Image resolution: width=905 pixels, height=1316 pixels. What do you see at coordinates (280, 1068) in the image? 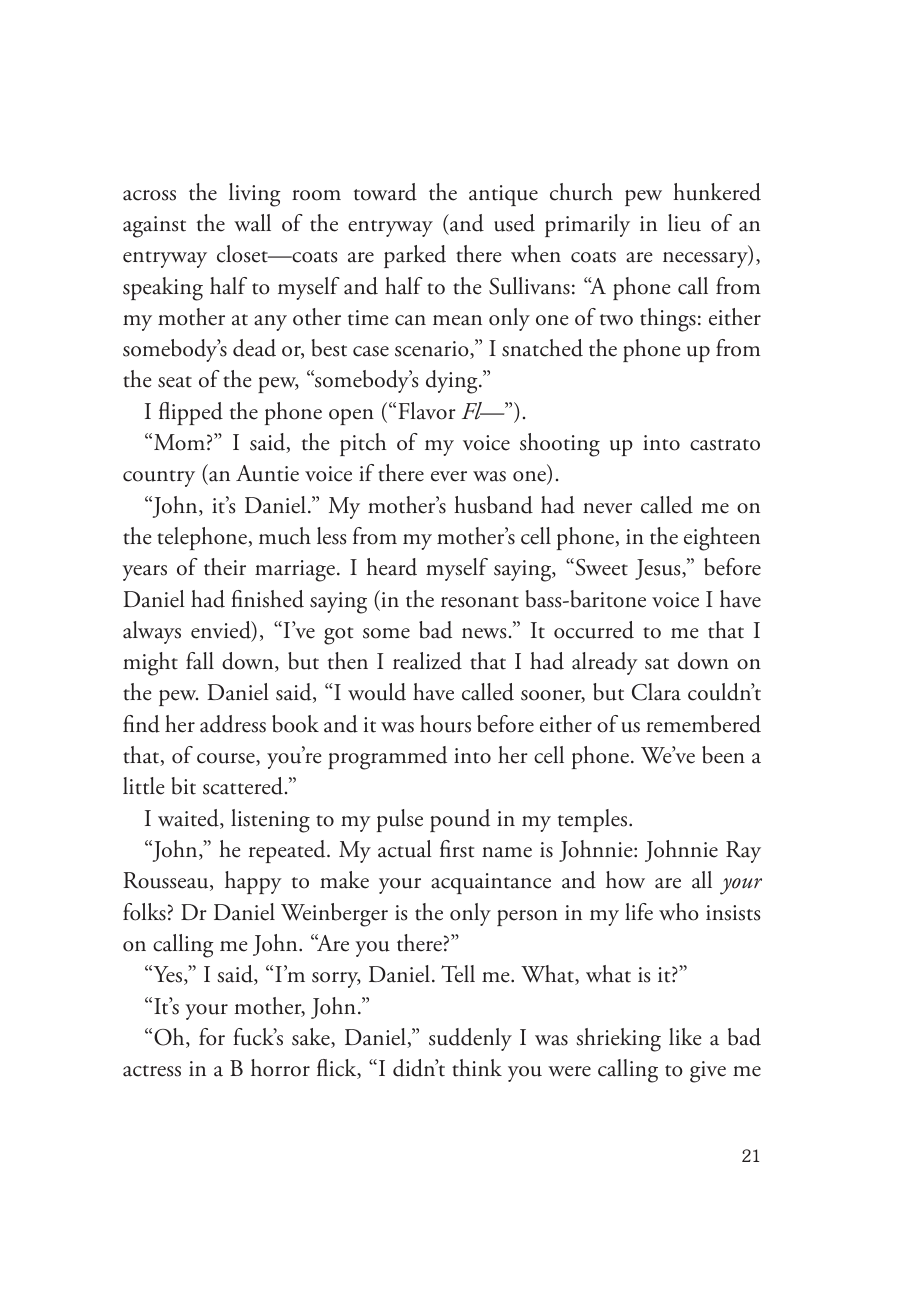
I see `horror` at bounding box center [280, 1068].
